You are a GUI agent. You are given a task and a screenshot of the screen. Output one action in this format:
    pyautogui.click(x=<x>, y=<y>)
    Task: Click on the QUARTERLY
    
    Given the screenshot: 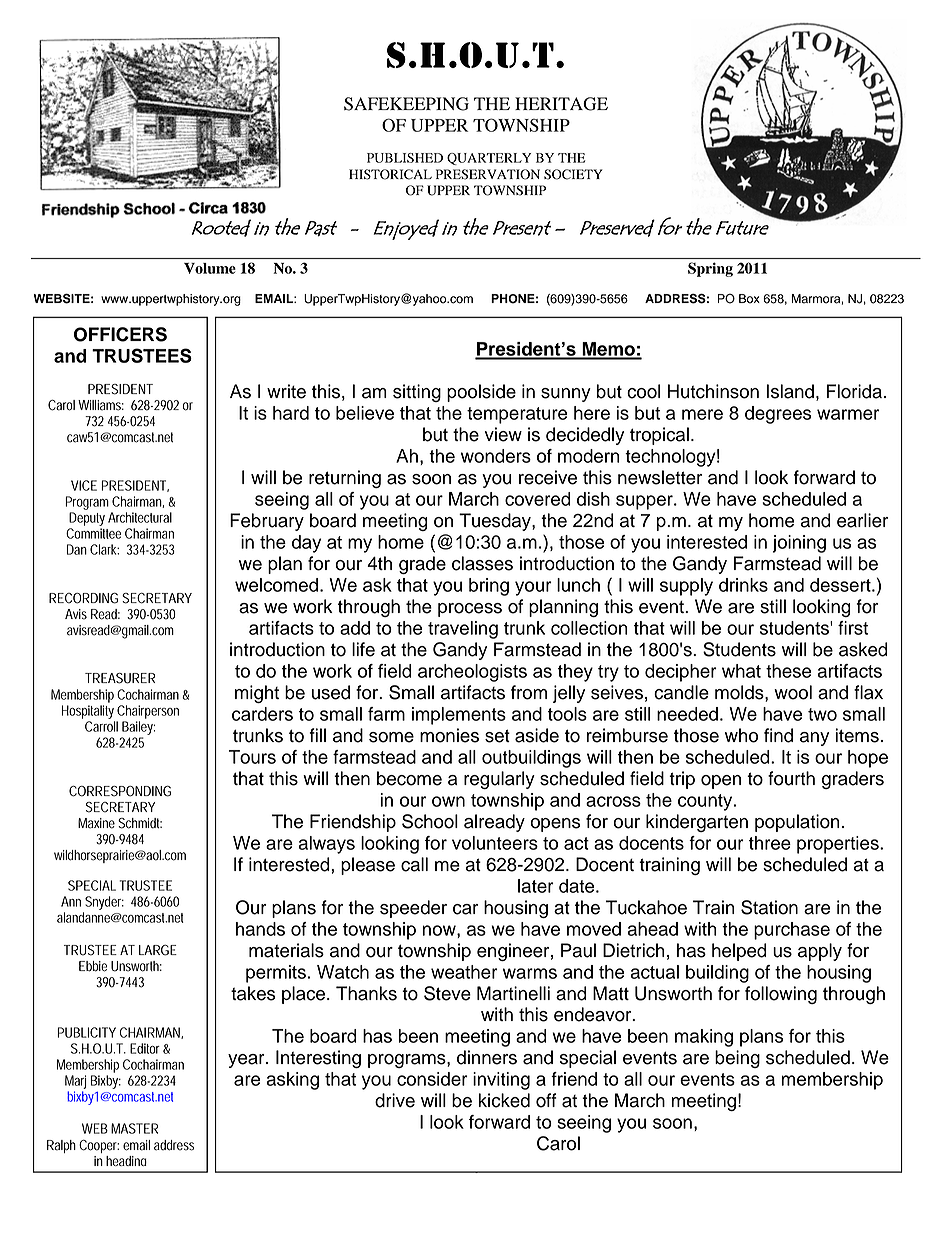 What is the action you would take?
    pyautogui.click(x=489, y=159)
